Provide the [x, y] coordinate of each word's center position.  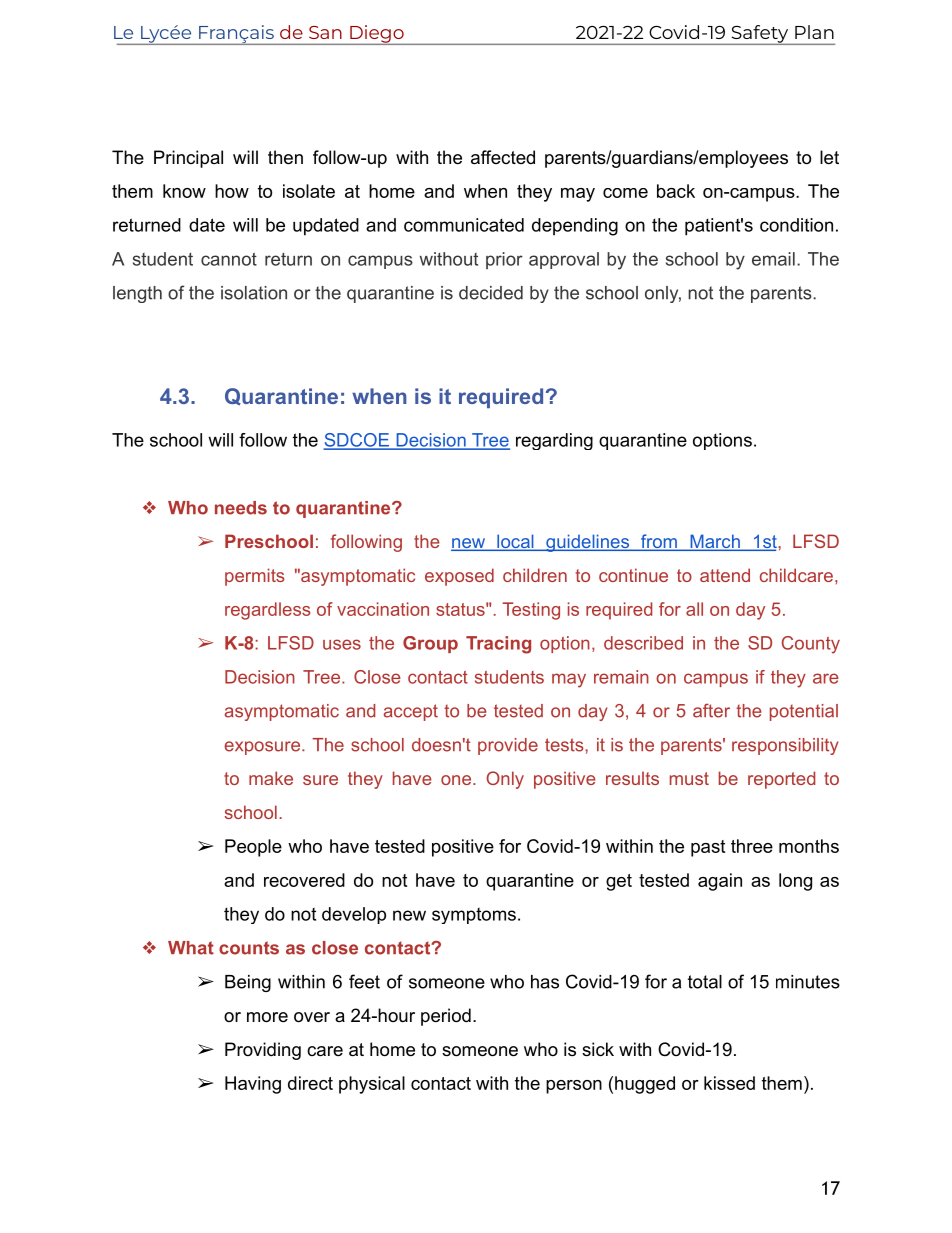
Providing [263, 1051]
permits [255, 577]
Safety [760, 35]
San [325, 32]
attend [725, 575]
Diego [377, 35]
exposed [459, 577]
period [446, 1017]
